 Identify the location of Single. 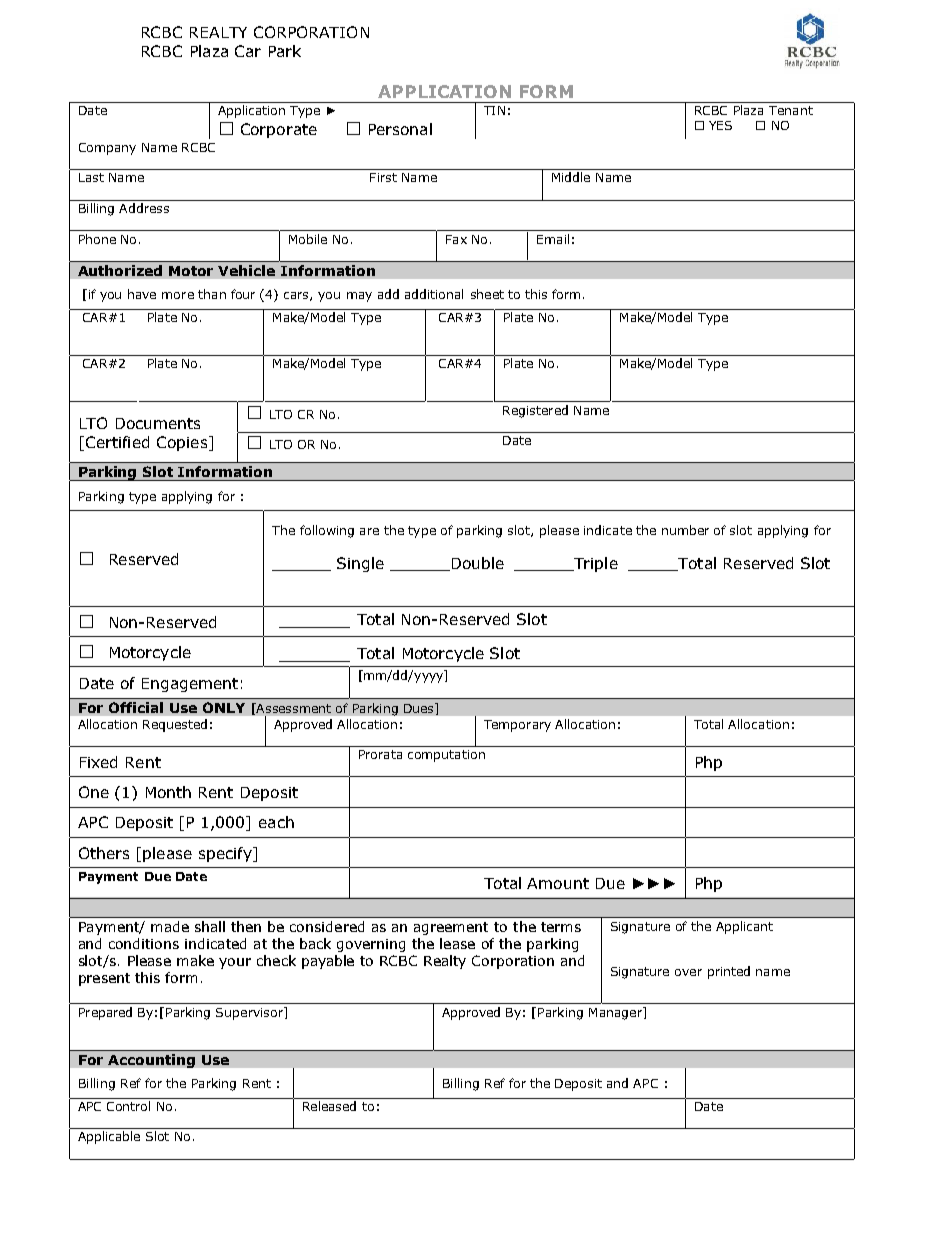
(360, 564).
